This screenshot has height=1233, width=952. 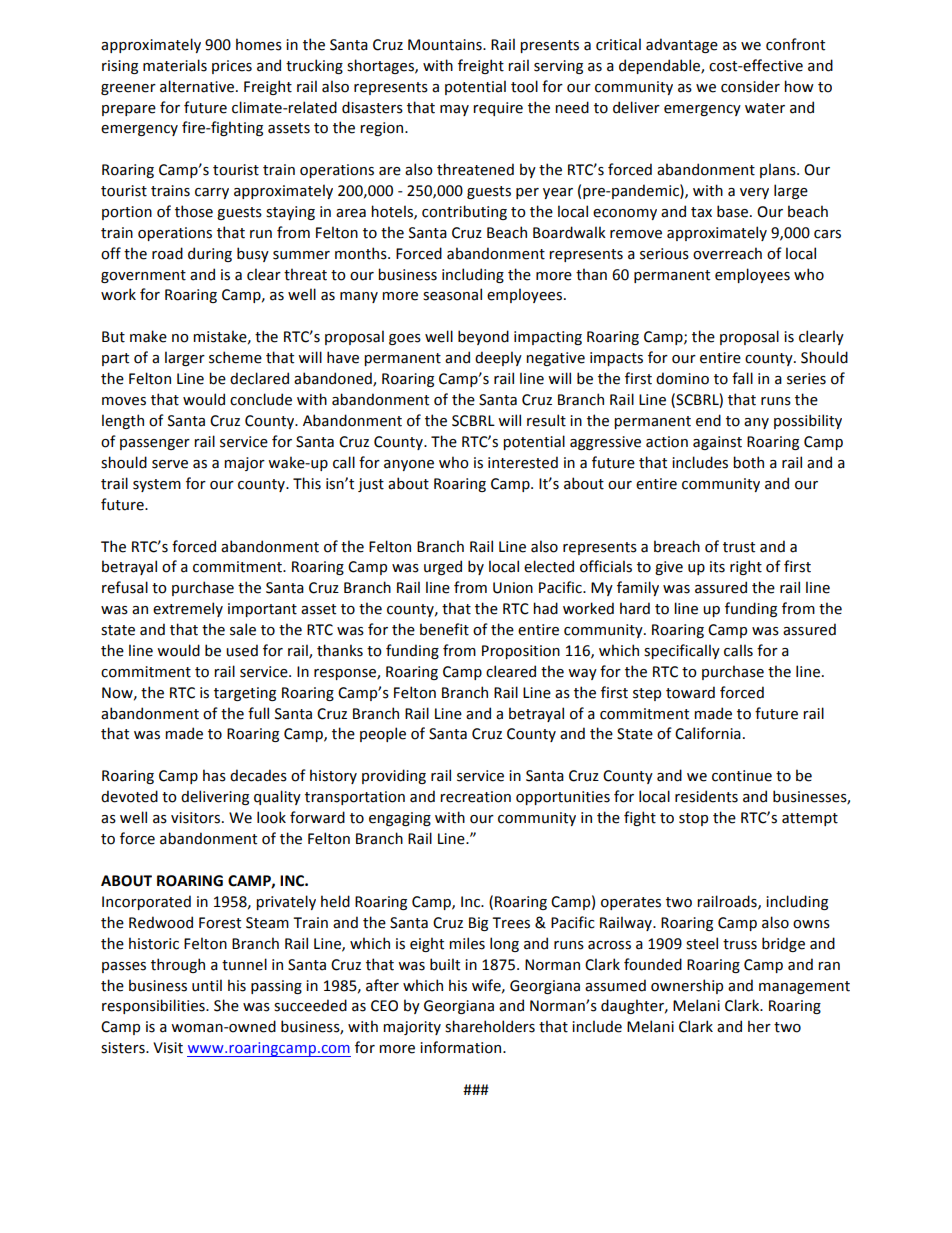 I want to click on consider, so click(x=750, y=86).
